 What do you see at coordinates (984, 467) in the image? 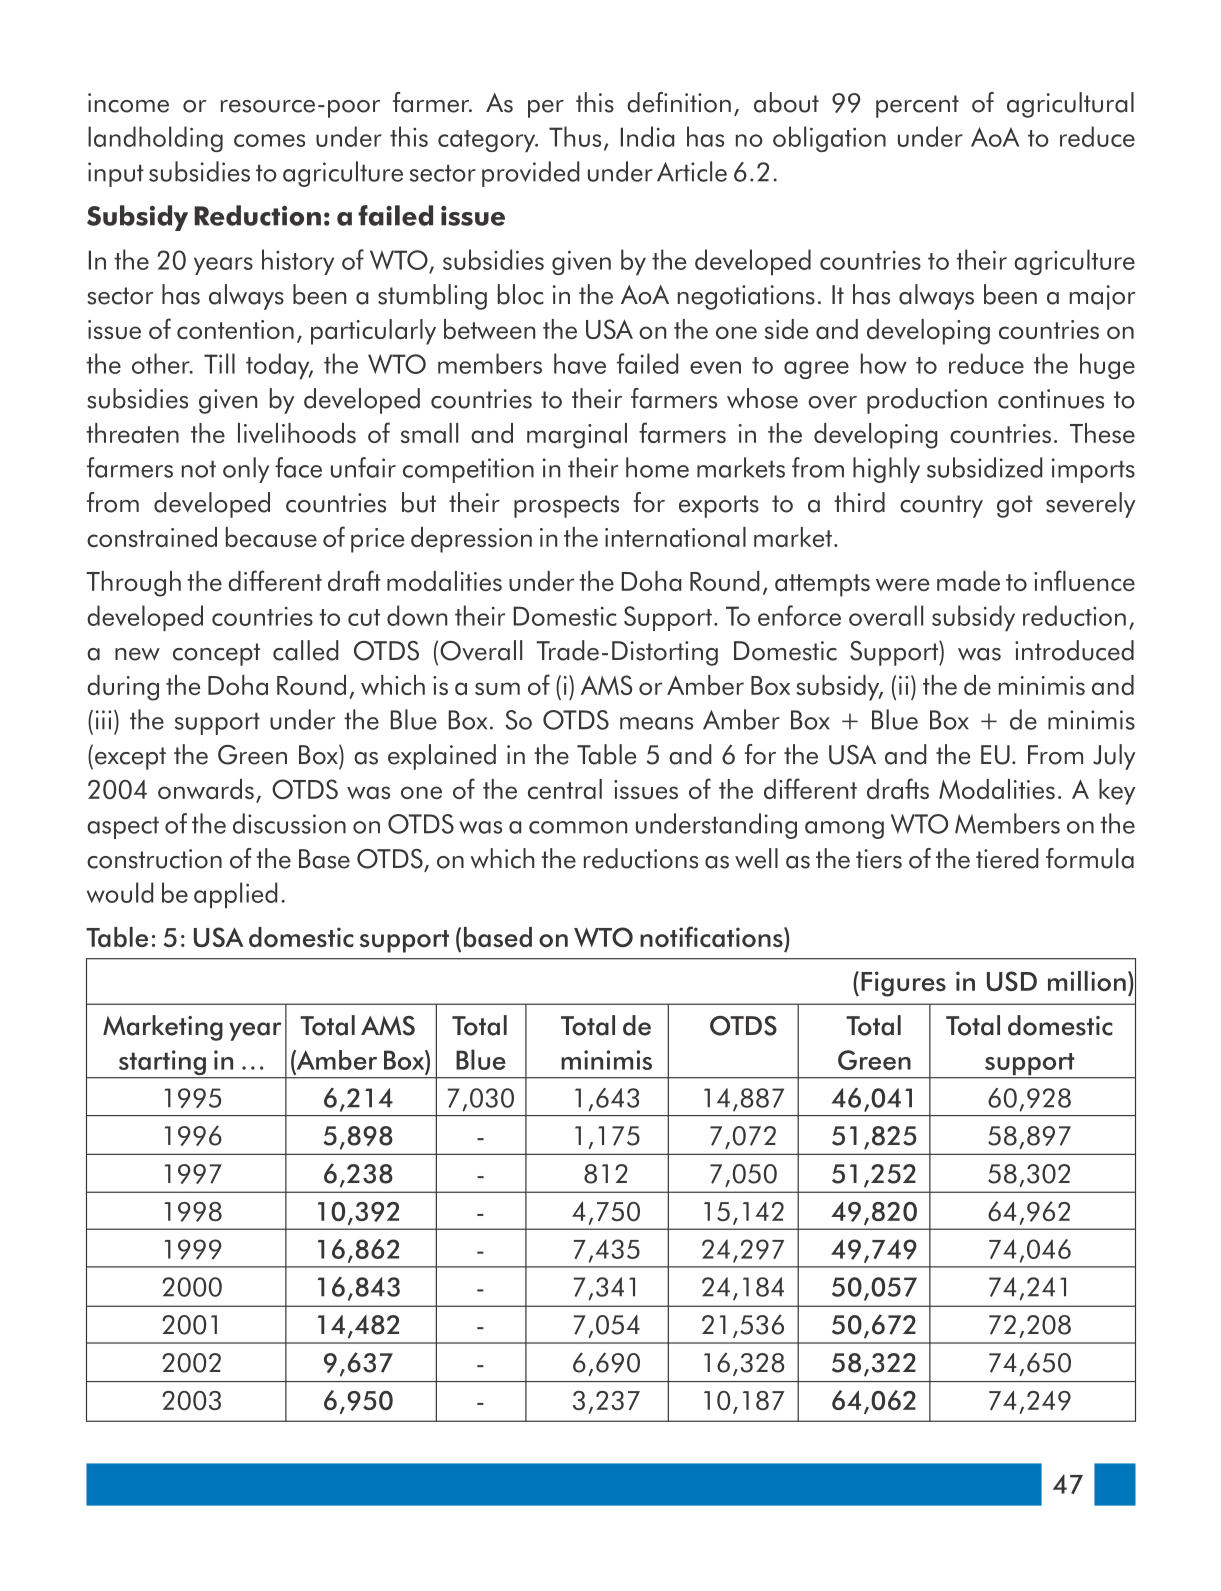
I see `subsidized` at bounding box center [984, 467].
